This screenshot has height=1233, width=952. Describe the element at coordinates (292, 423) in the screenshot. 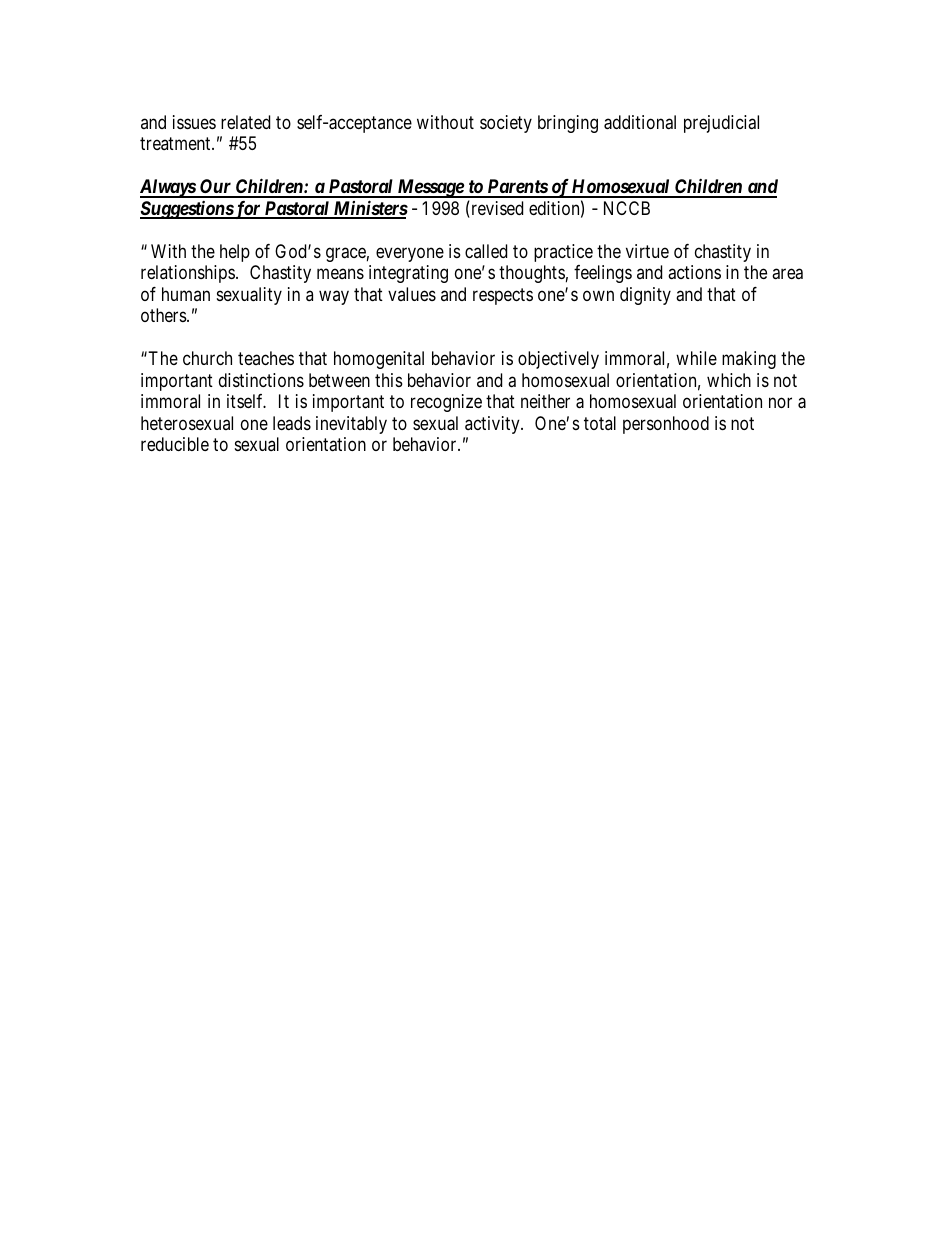

I see `leads` at that location.
